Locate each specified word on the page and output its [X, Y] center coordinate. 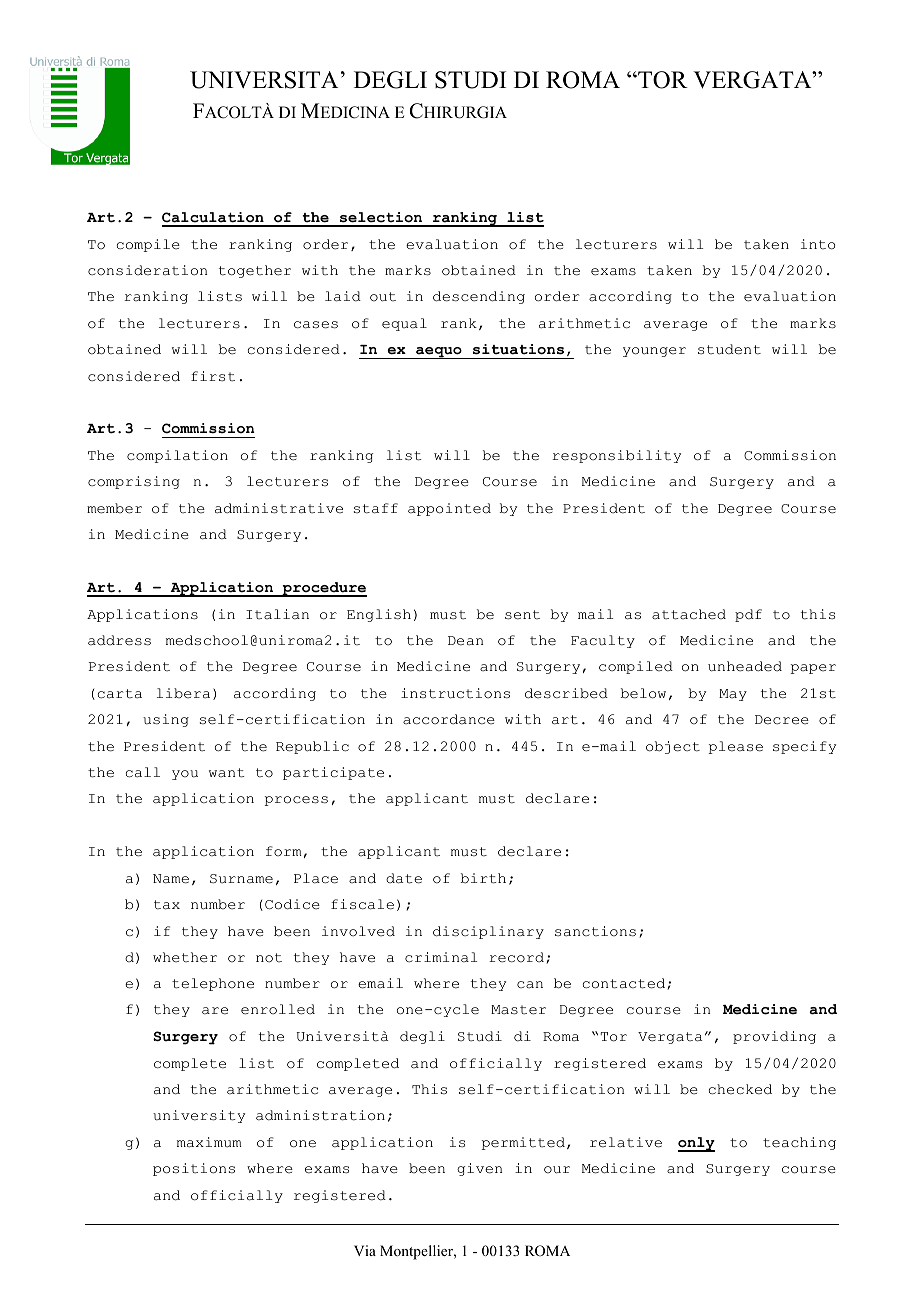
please [736, 747]
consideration [147, 270]
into [818, 244]
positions [194, 1169]
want [227, 773]
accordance [449, 719]
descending [479, 297]
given [479, 1169]
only [696, 1144]
